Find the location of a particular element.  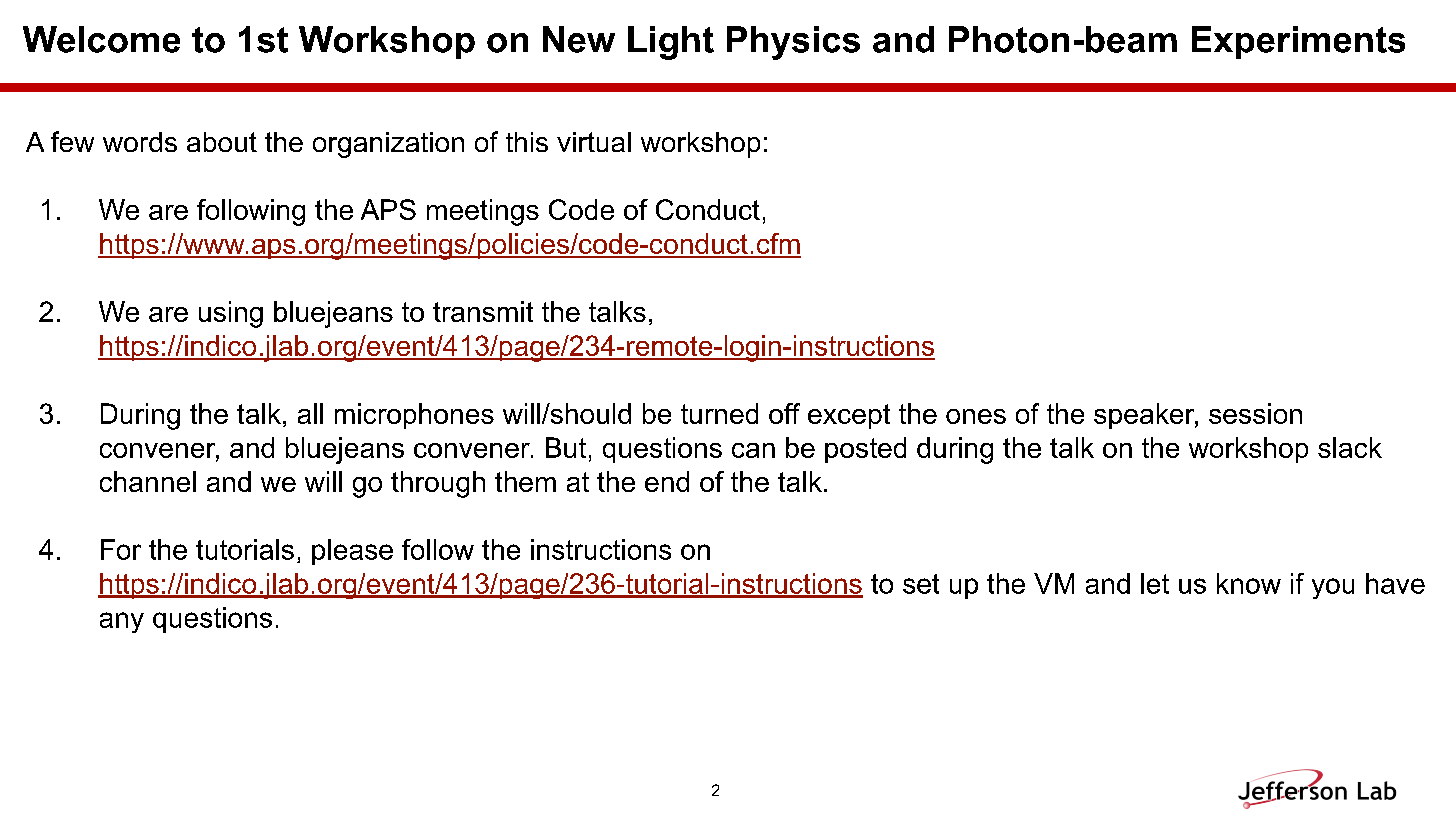

Experiments is located at coordinates (1298, 42).
